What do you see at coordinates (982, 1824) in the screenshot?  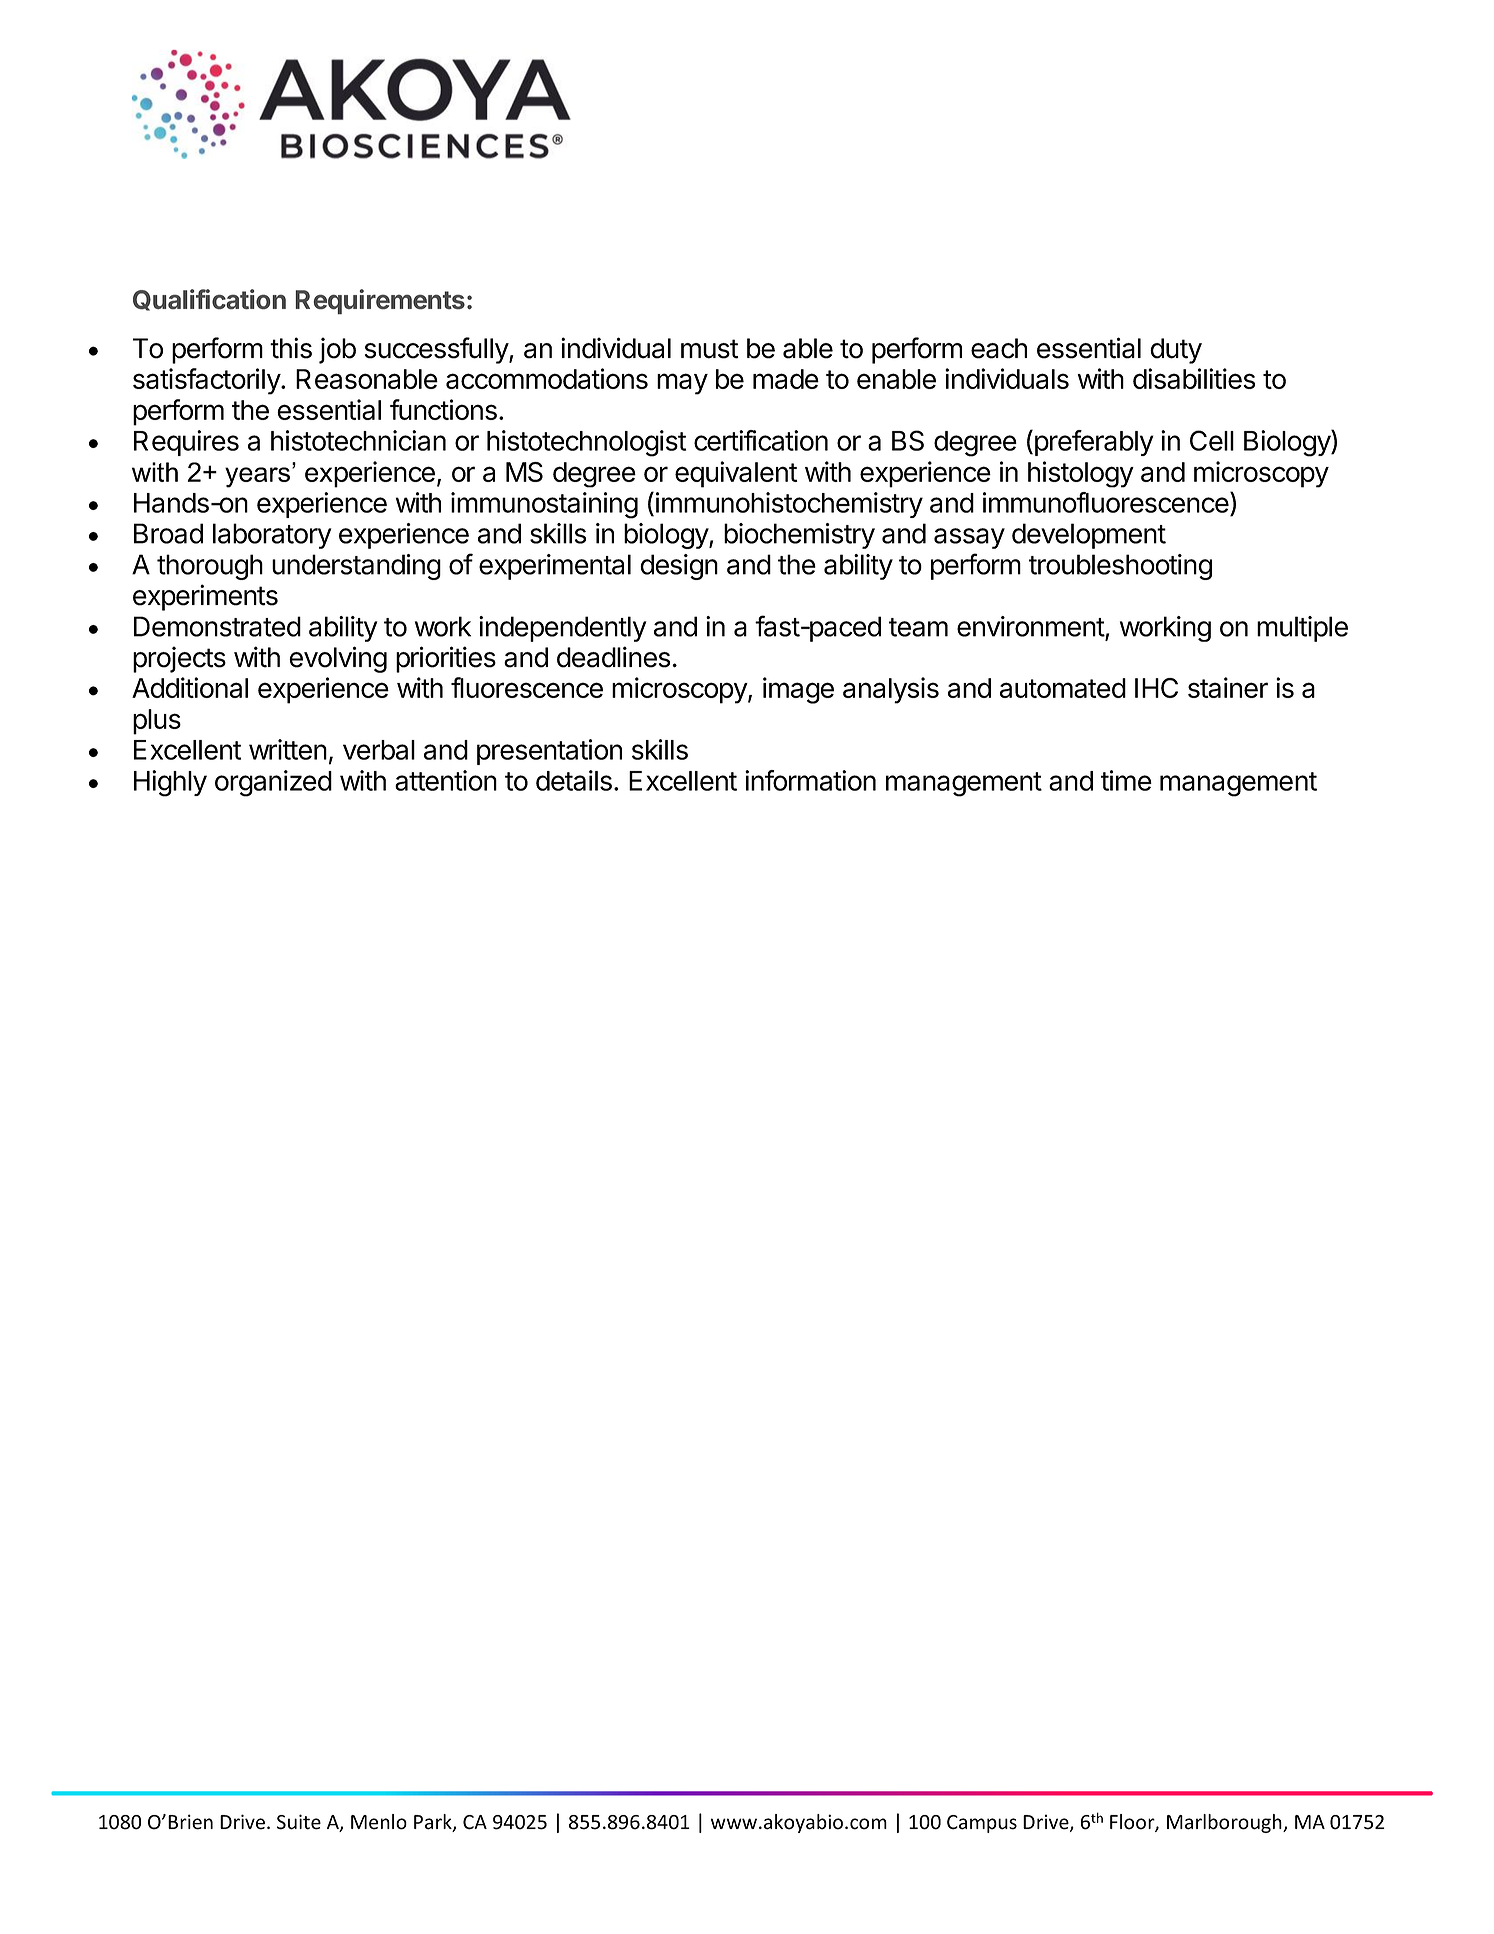 I see `Campus` at bounding box center [982, 1824].
